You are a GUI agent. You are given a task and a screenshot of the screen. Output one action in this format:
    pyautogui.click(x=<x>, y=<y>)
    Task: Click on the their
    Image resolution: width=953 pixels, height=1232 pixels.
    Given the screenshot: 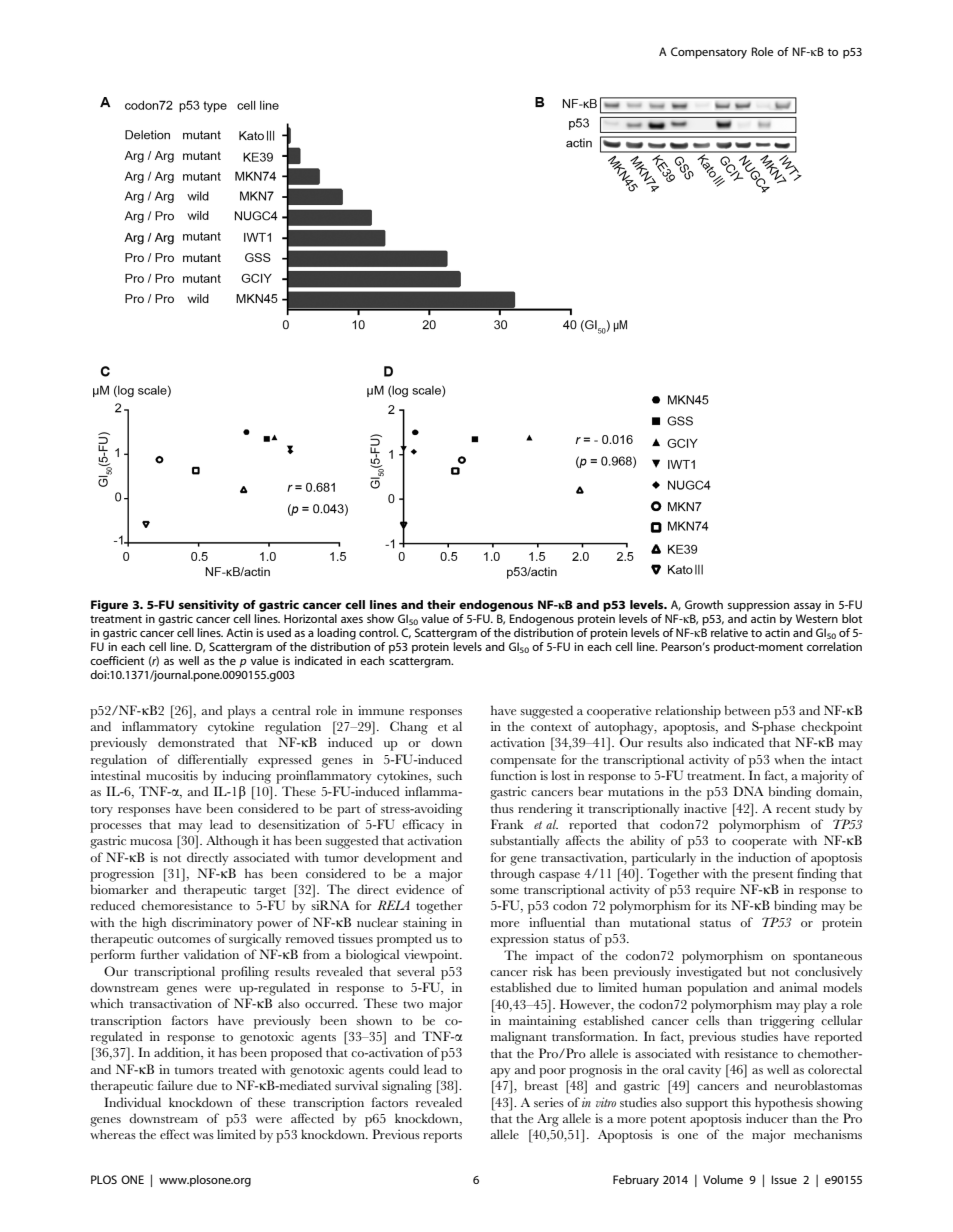 What is the action you would take?
    pyautogui.click(x=441, y=604)
